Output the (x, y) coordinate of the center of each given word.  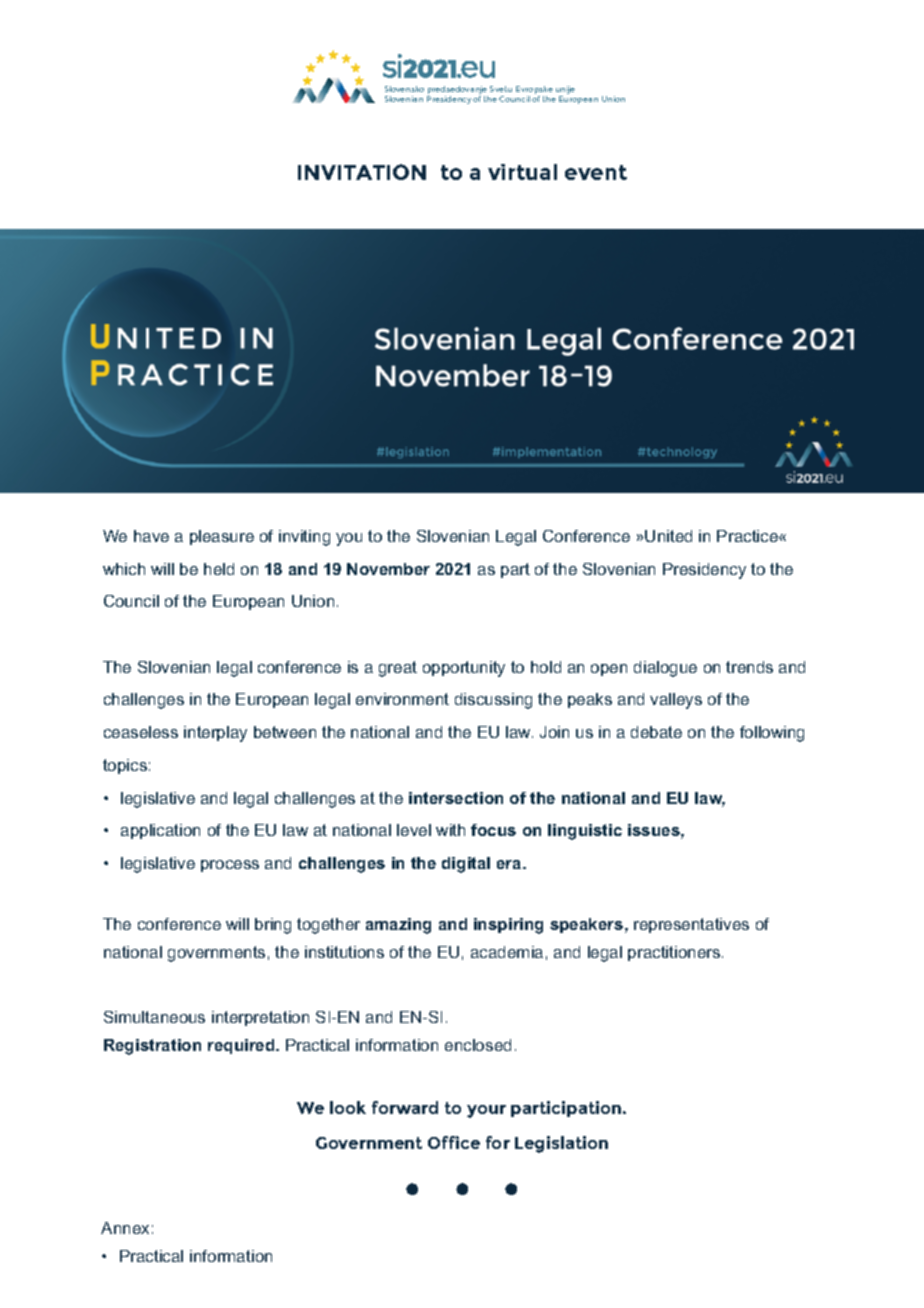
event (596, 172)
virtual (522, 172)
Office (454, 1142)
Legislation (561, 1144)
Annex (125, 1228)
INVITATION (362, 172)
